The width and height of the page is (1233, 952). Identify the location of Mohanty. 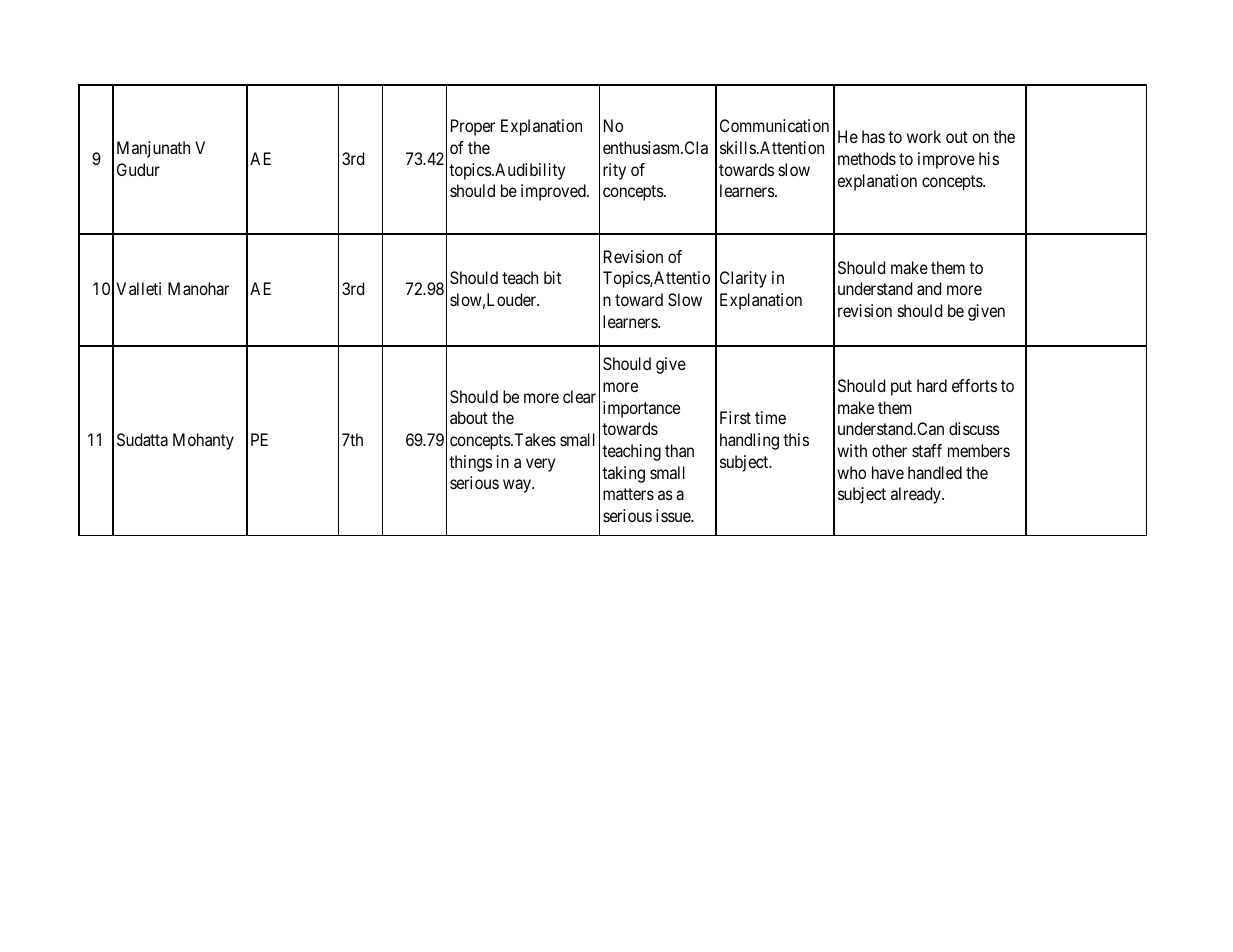
(203, 441).
